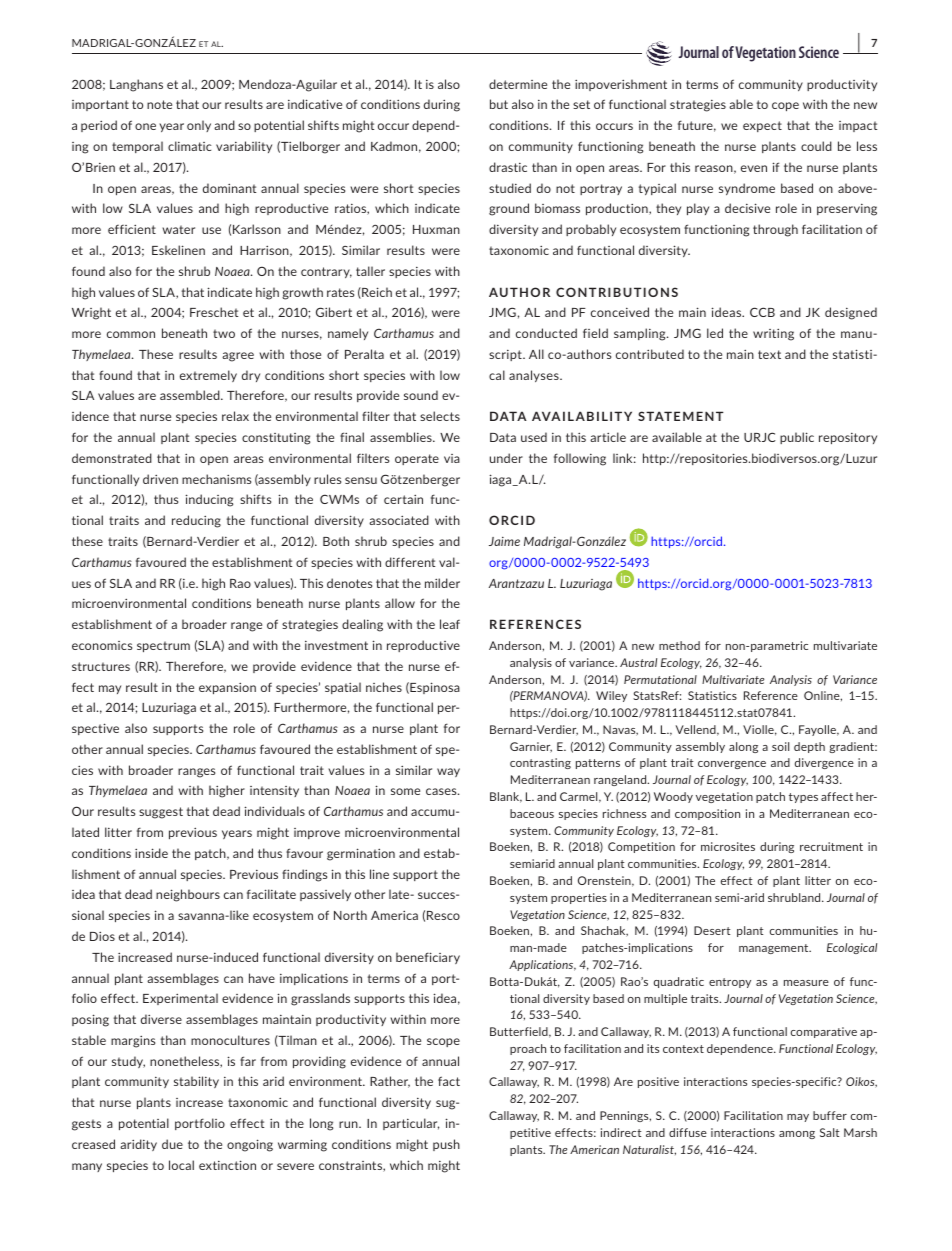 The height and width of the screenshot is (1251, 952). Describe the element at coordinates (199, 126) in the screenshot. I see `only` at that location.
